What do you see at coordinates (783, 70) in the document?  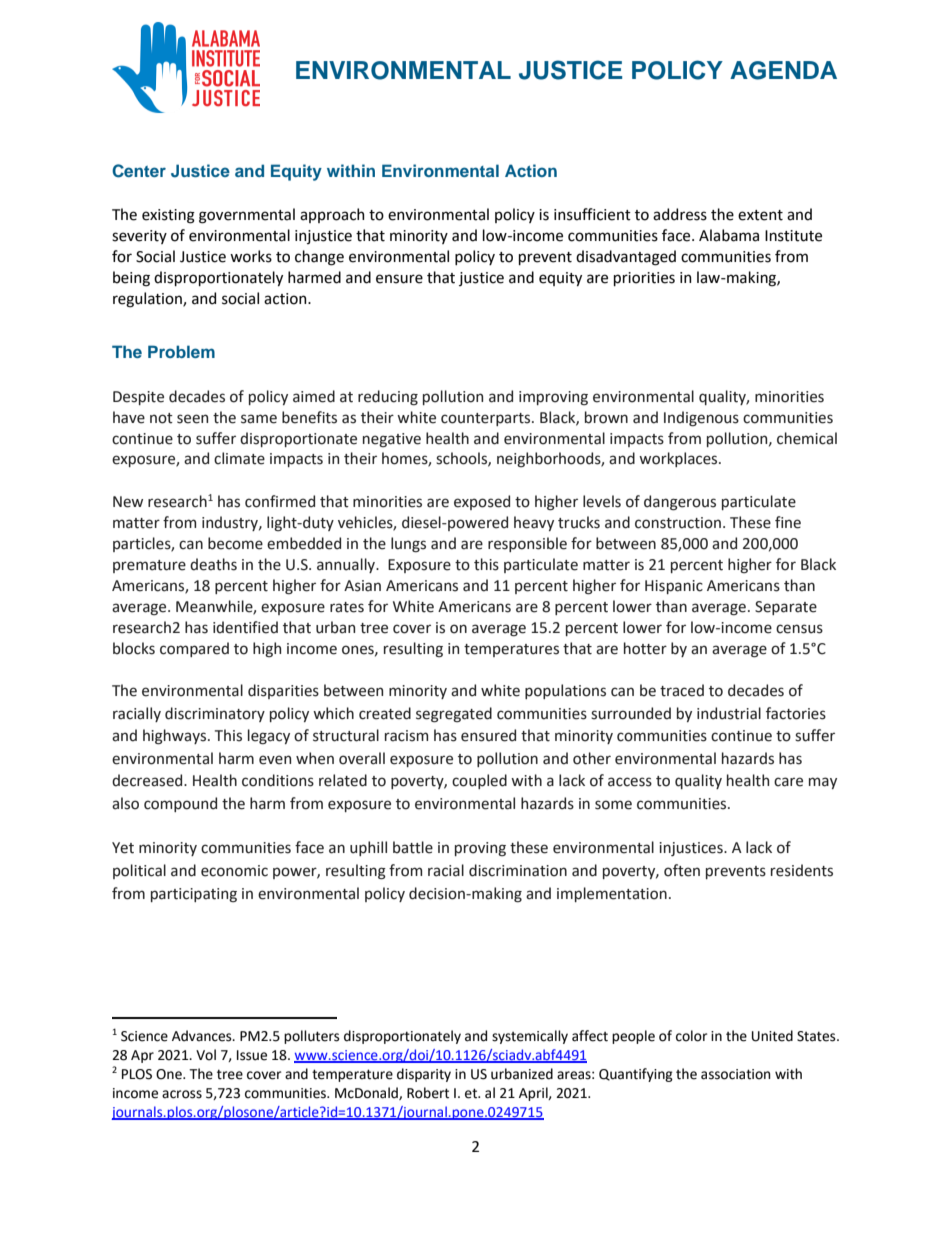 I see `AGENDA` at bounding box center [783, 70].
